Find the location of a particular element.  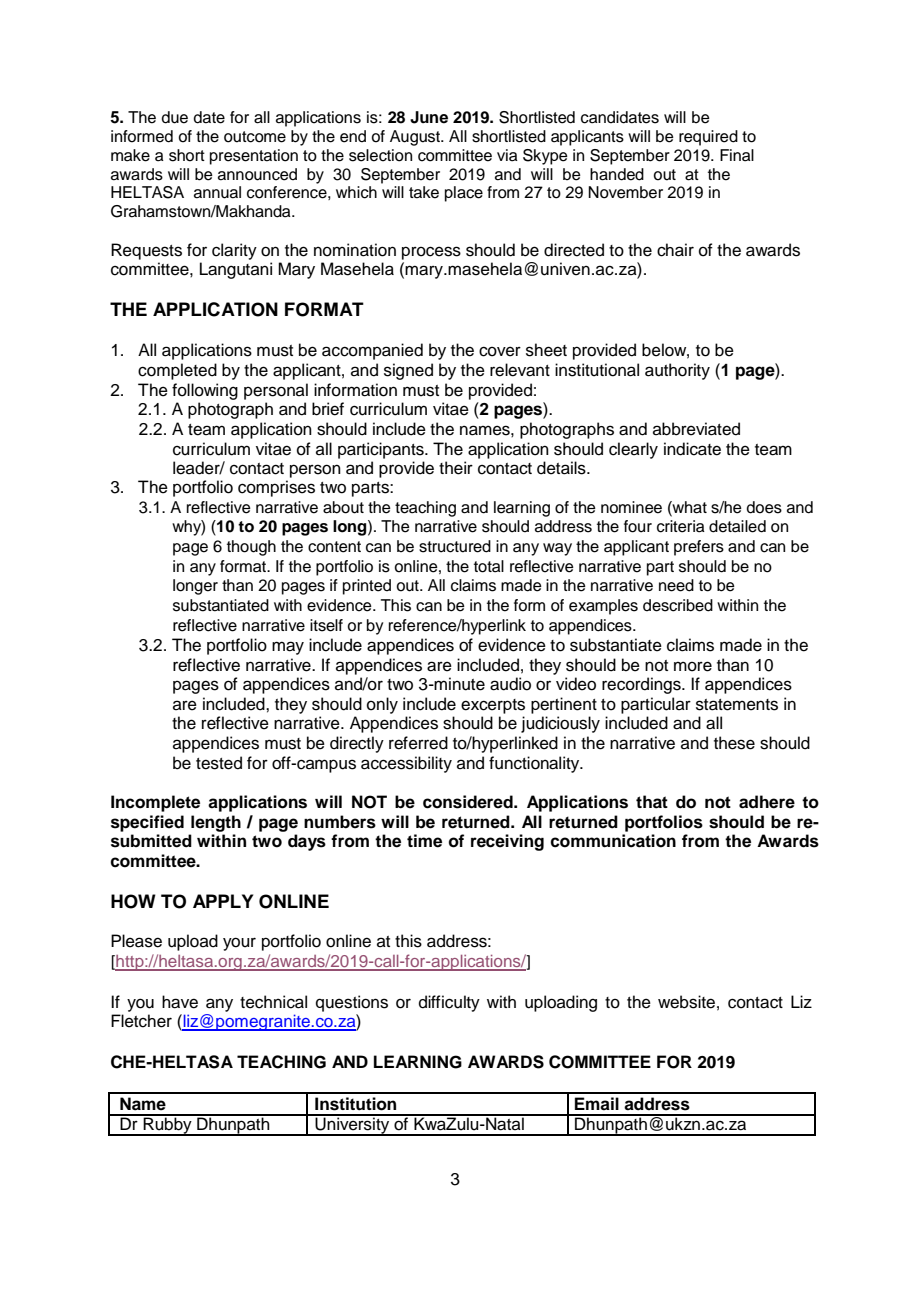

structured is located at coordinates (455, 546).
